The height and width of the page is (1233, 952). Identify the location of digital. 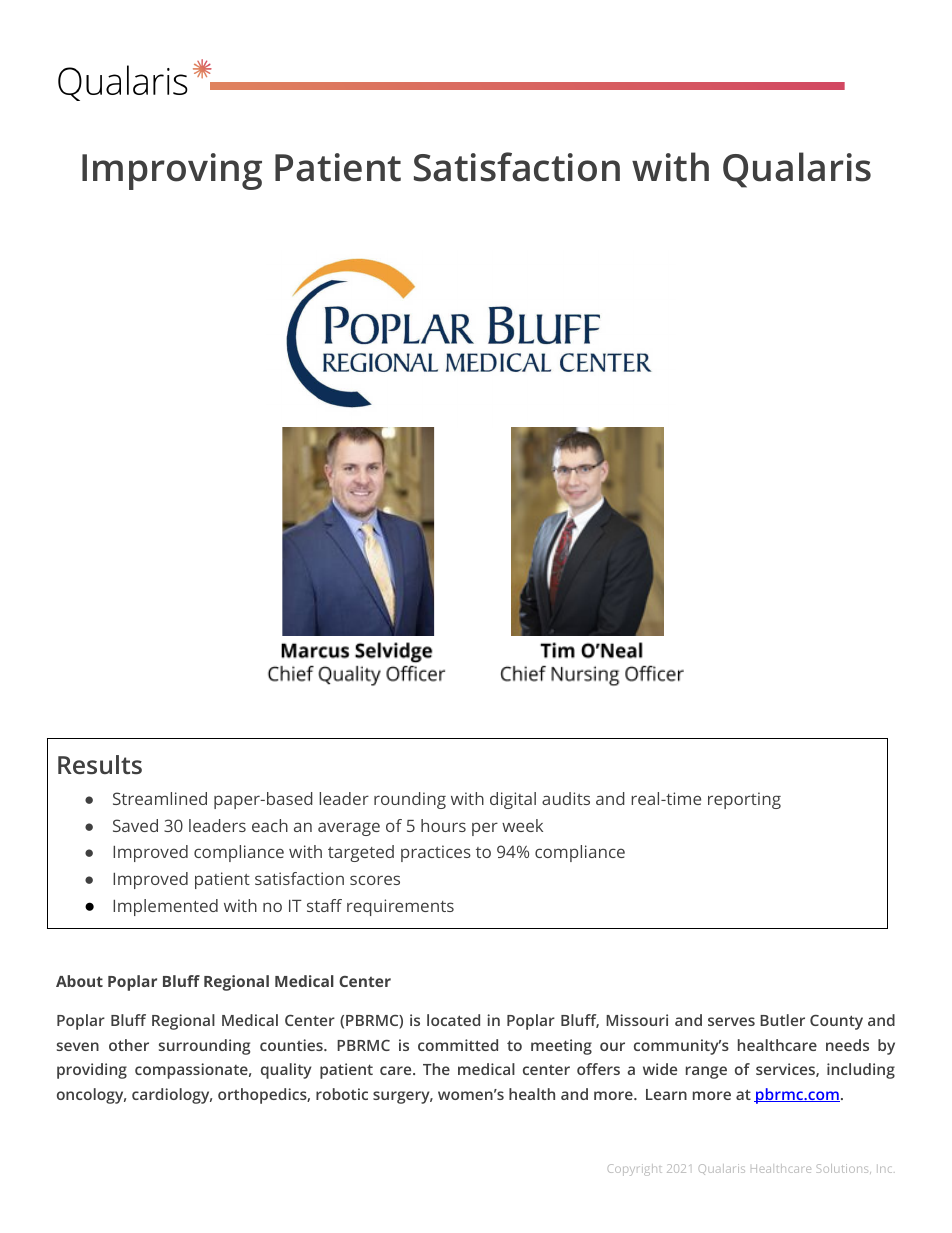
(513, 800).
